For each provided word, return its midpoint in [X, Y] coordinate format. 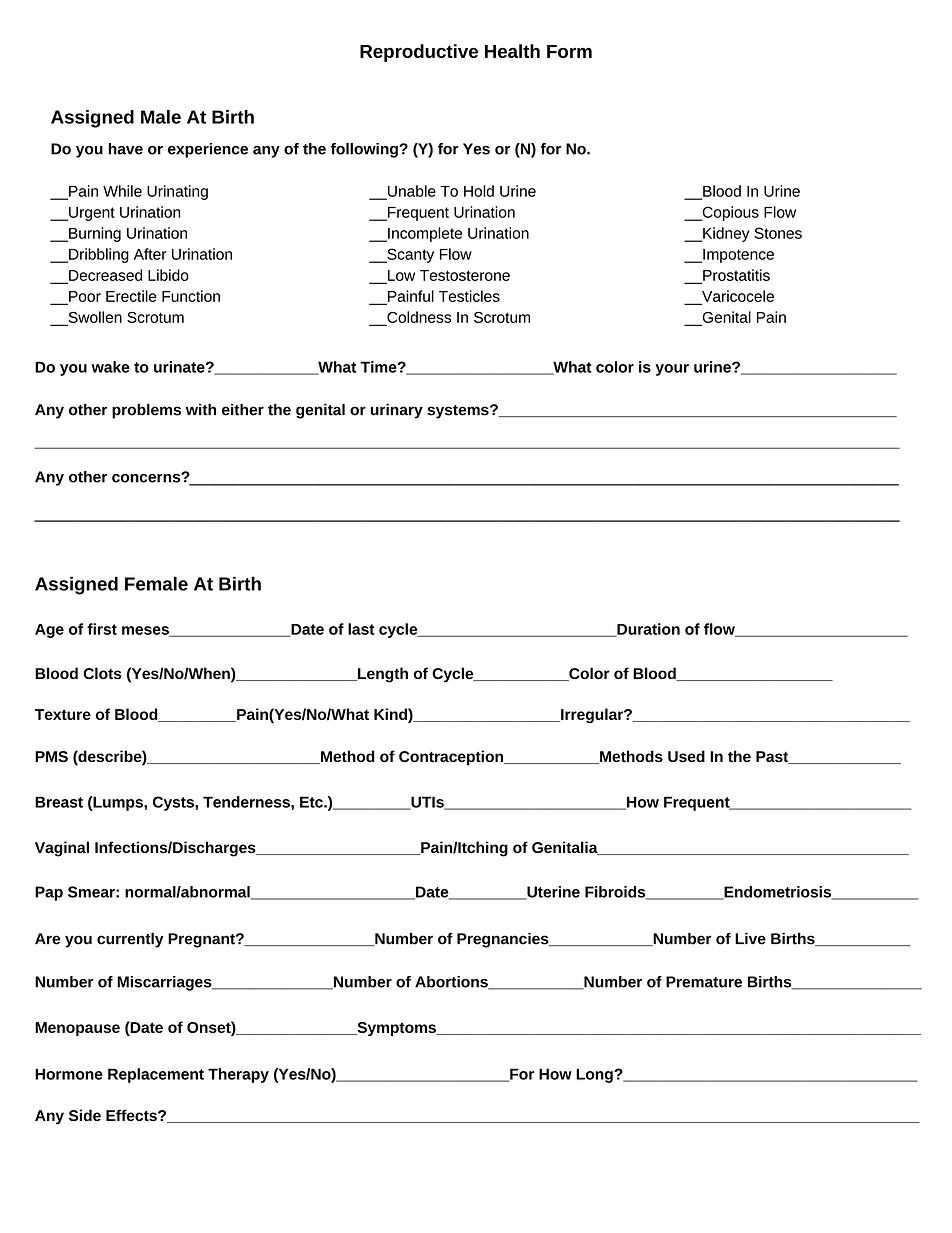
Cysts [174, 803]
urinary [396, 411]
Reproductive [419, 53]
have [125, 149]
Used [686, 756]
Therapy [238, 1075]
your [672, 370]
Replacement [156, 1075]
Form [569, 51]
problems [146, 411]
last [361, 629]
